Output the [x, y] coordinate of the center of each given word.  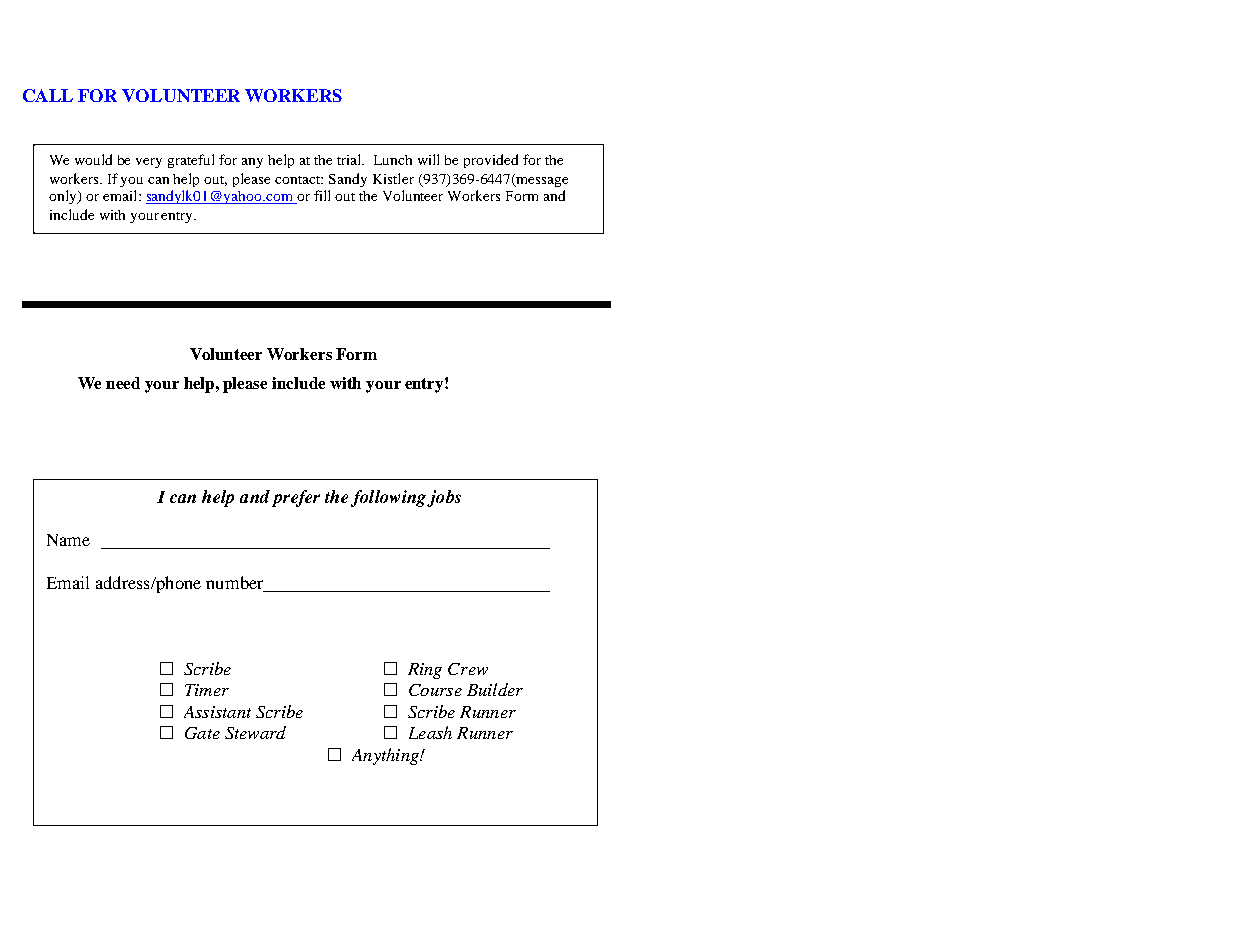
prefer [296, 498]
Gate [202, 733]
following [390, 498]
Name [68, 540]
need [123, 383]
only [64, 197]
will [428, 159]
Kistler [393, 178]
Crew [468, 669]
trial [350, 159]
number [234, 582]
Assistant [217, 712]
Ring [425, 671]
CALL [48, 95]
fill [322, 195]
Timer [207, 690]
